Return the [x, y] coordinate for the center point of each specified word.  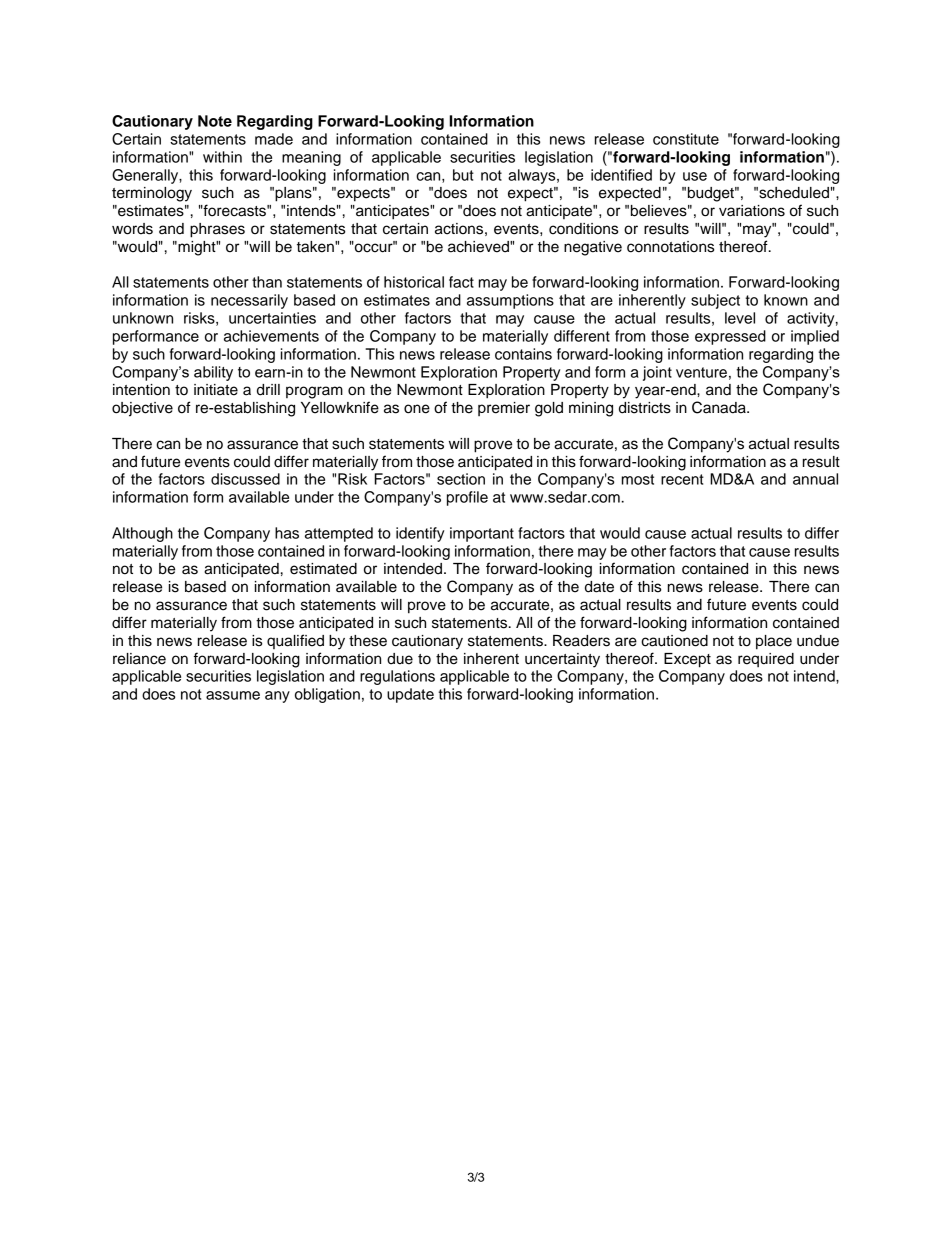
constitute [686, 139]
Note [215, 121]
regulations [397, 677]
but [463, 175]
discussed [245, 479]
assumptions [510, 301]
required [766, 660]
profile [467, 498]
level [740, 318]
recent [682, 479]
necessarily [249, 301]
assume [233, 695]
